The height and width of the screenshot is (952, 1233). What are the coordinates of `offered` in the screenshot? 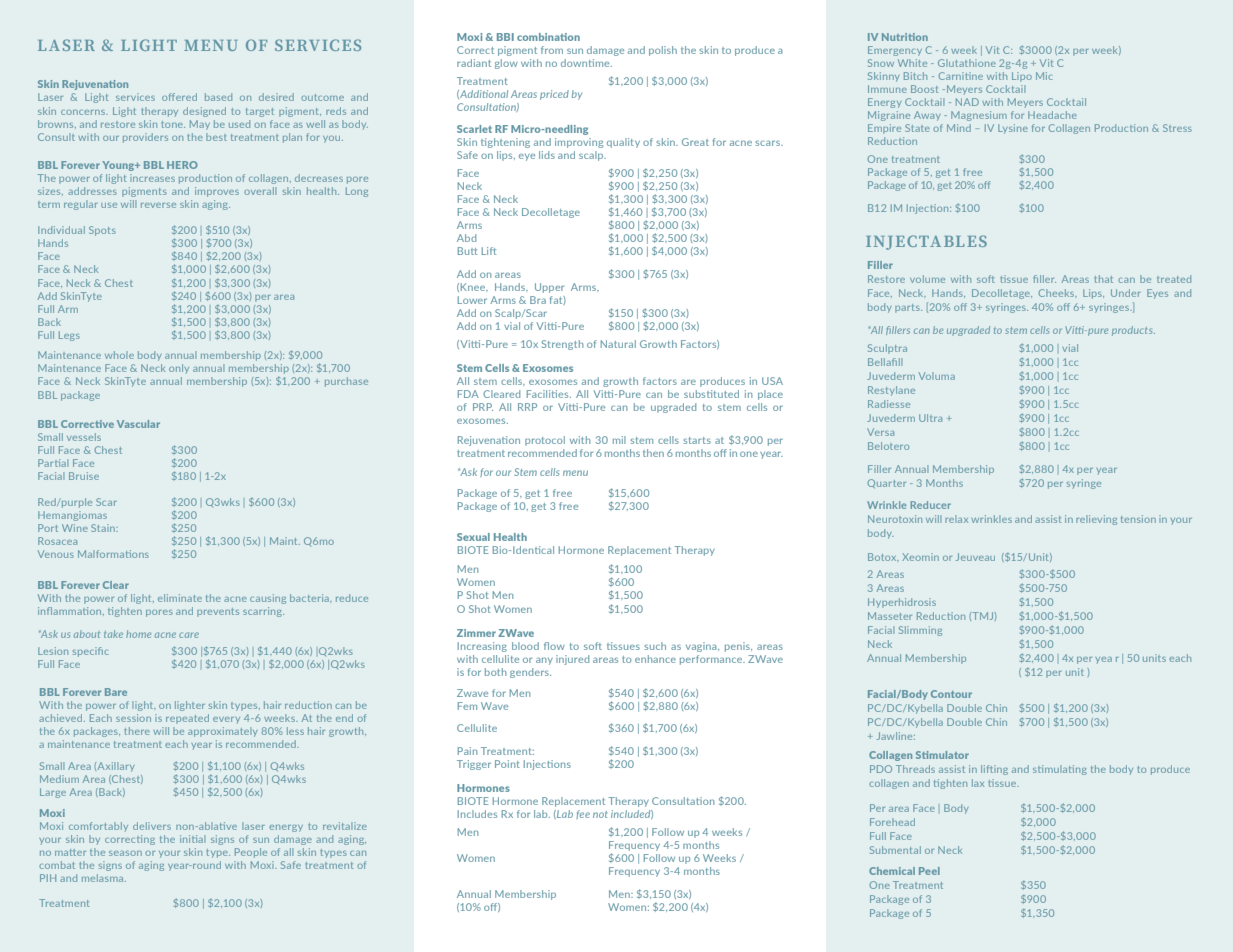 It's located at (179, 97).
